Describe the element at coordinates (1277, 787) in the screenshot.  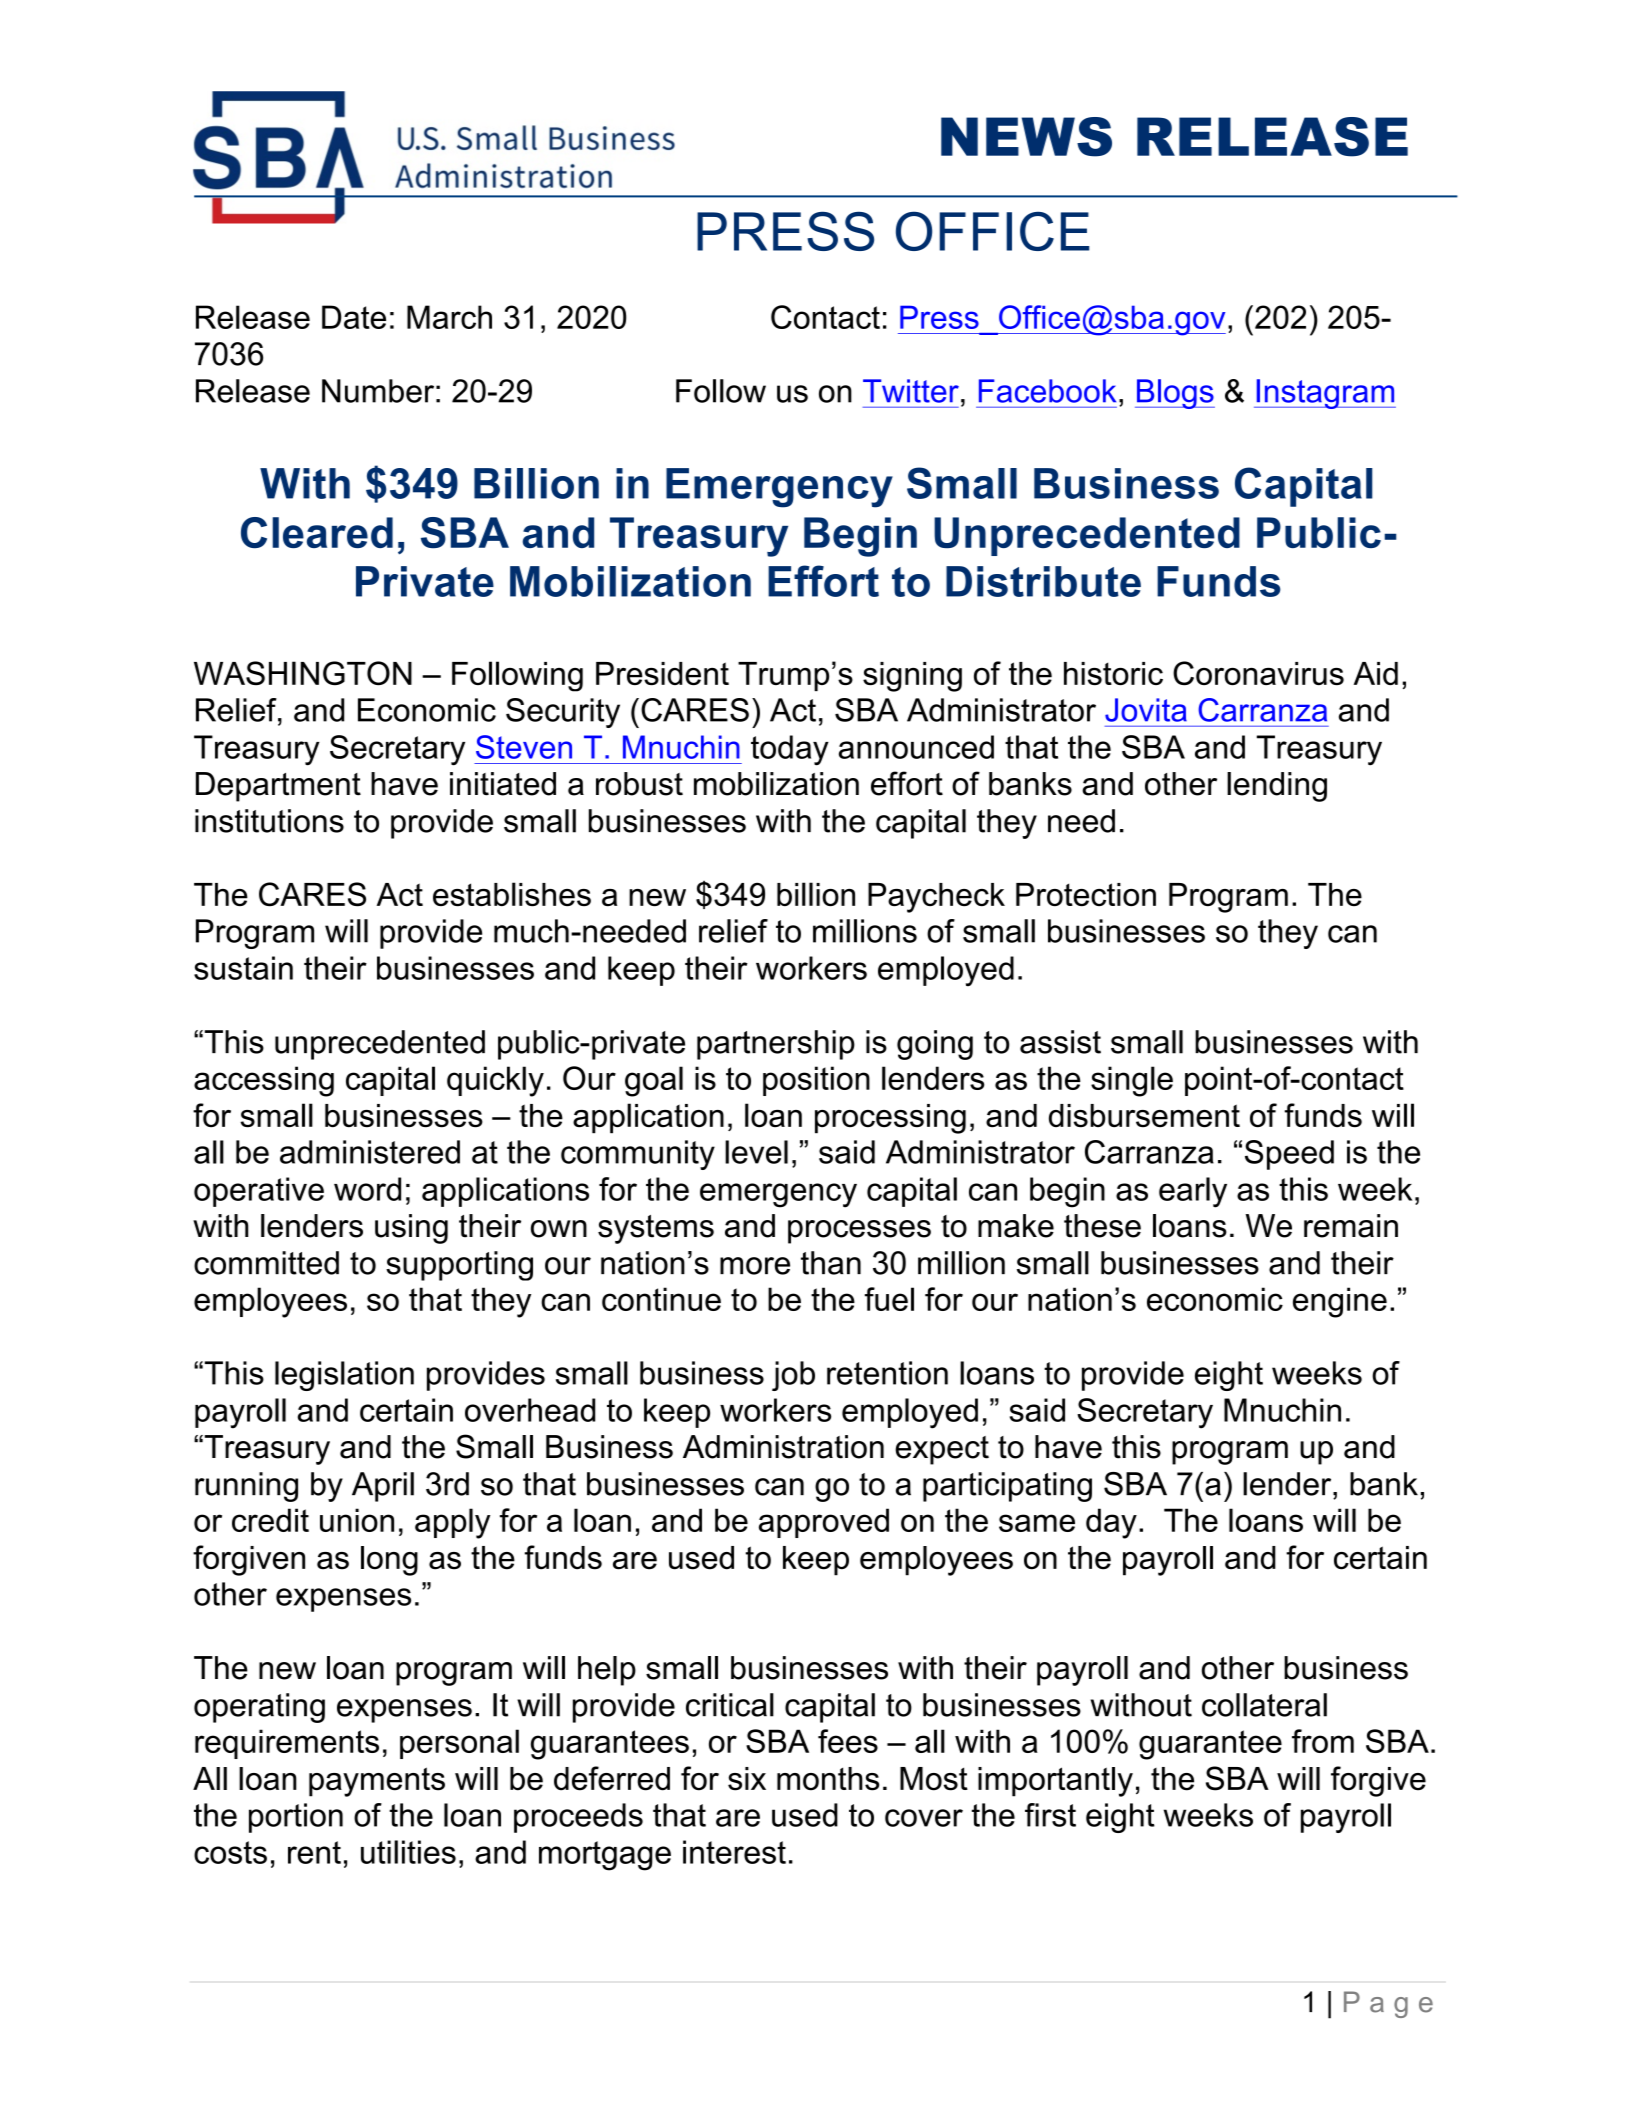
I see `lending` at that location.
